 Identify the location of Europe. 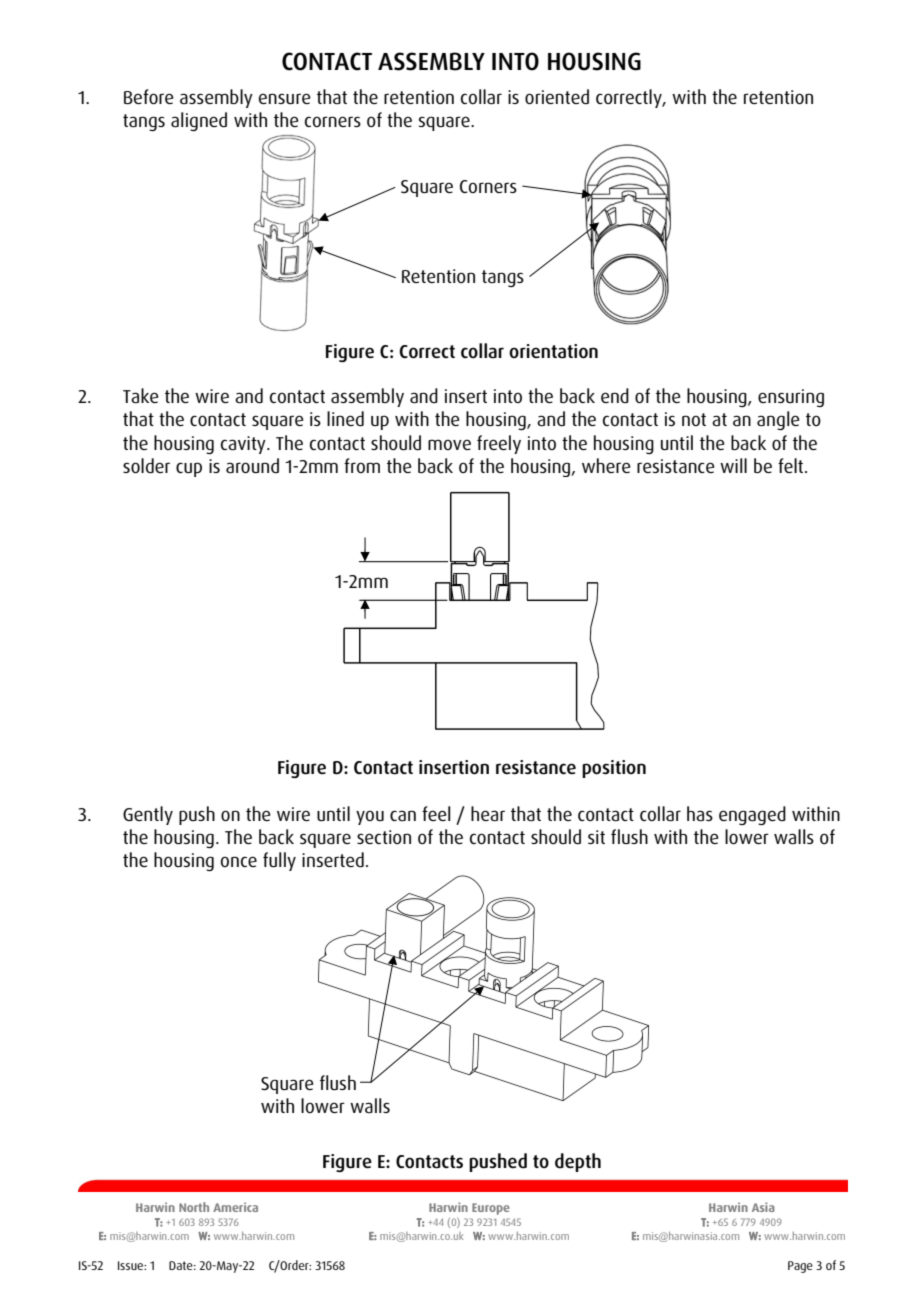
(491, 1209).
